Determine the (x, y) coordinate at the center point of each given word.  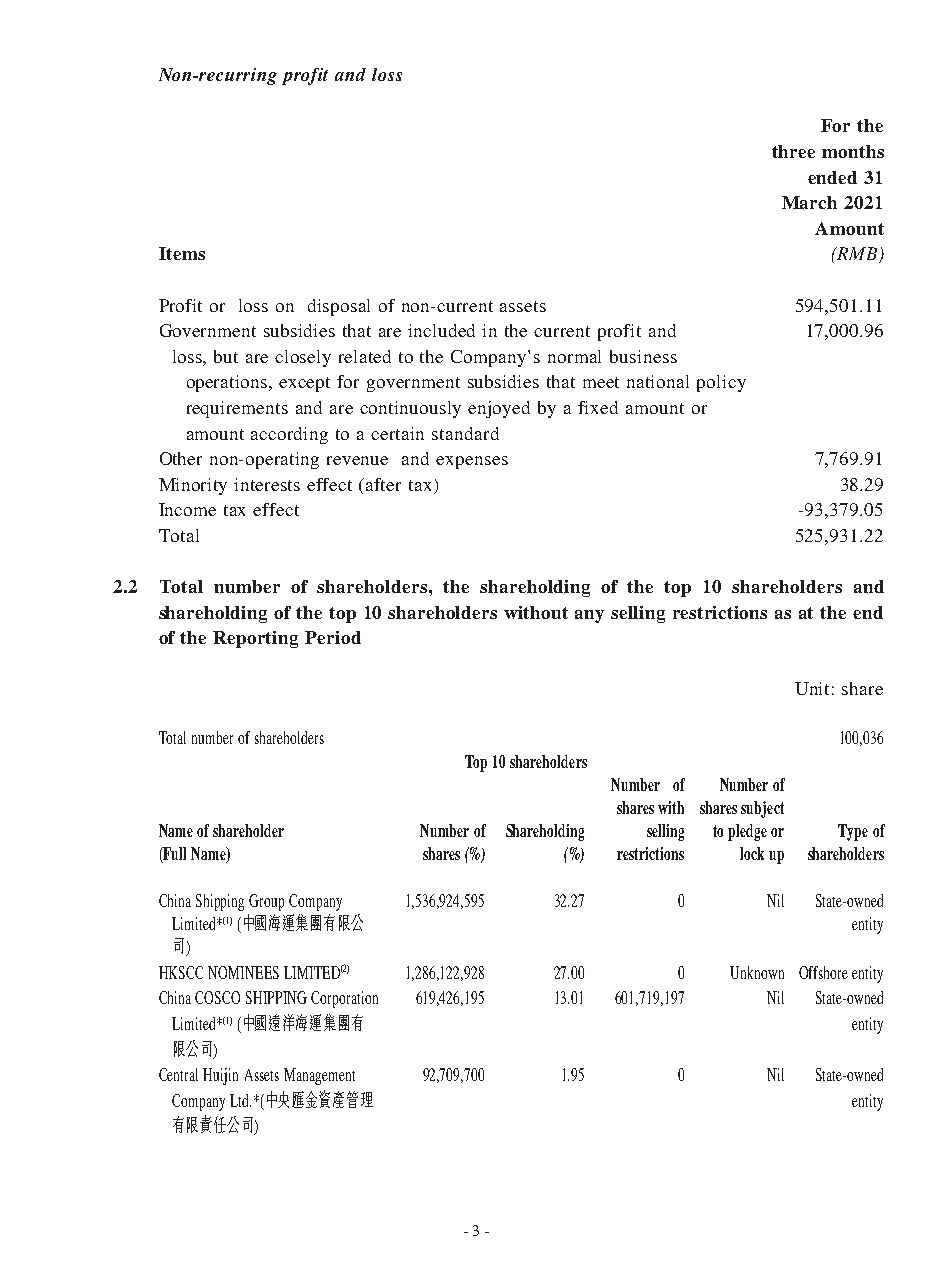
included (441, 330)
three (793, 151)
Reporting (255, 639)
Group (266, 902)
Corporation (344, 999)
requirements (237, 409)
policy (721, 383)
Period (333, 637)
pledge (747, 832)
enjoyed (499, 409)
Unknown (757, 972)
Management (319, 1076)
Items (182, 253)
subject (762, 809)
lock (752, 853)
